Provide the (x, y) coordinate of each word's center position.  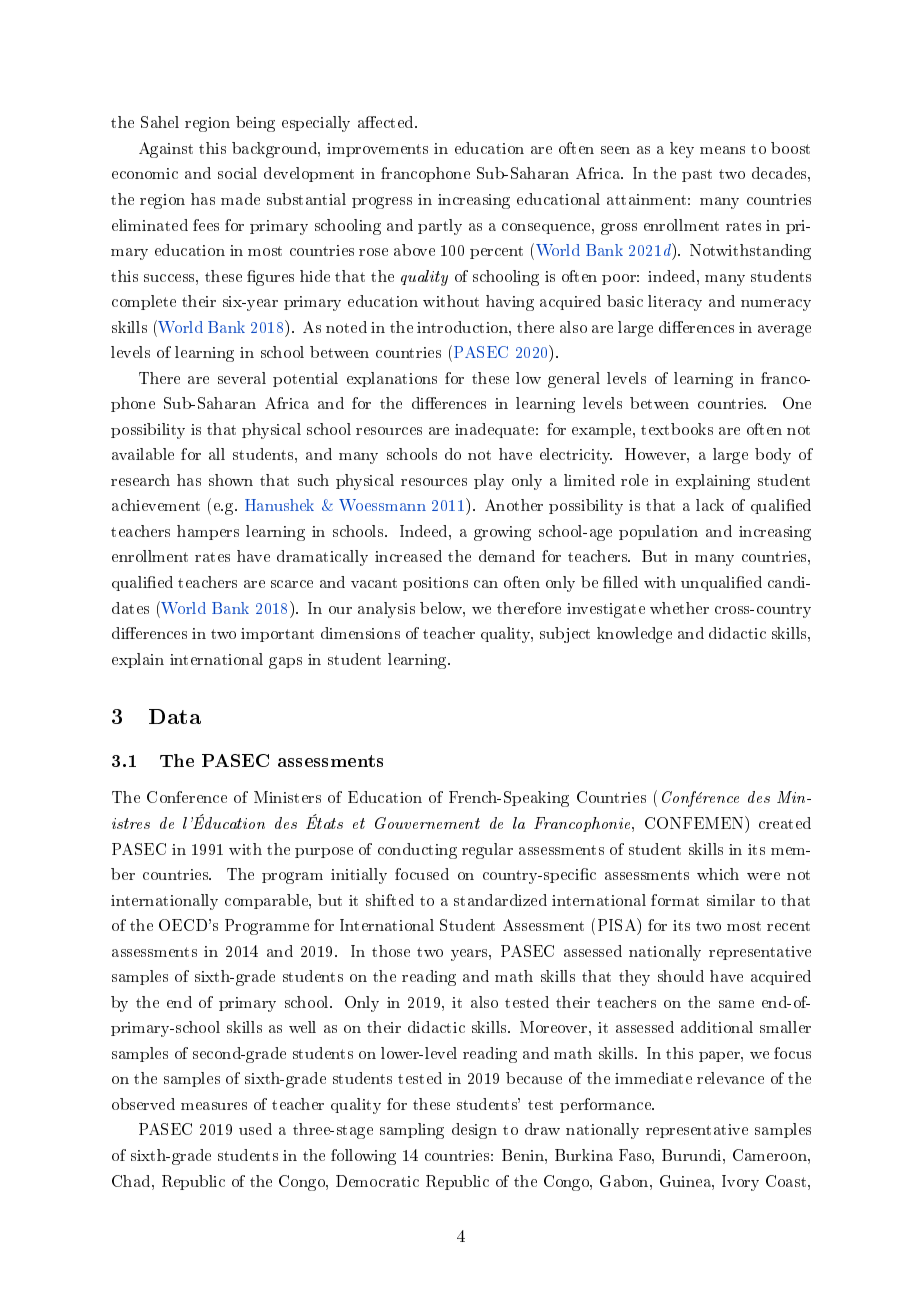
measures (214, 1106)
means (722, 150)
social (237, 173)
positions (435, 584)
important (277, 635)
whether (679, 608)
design (474, 1131)
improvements (377, 150)
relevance (730, 1078)
